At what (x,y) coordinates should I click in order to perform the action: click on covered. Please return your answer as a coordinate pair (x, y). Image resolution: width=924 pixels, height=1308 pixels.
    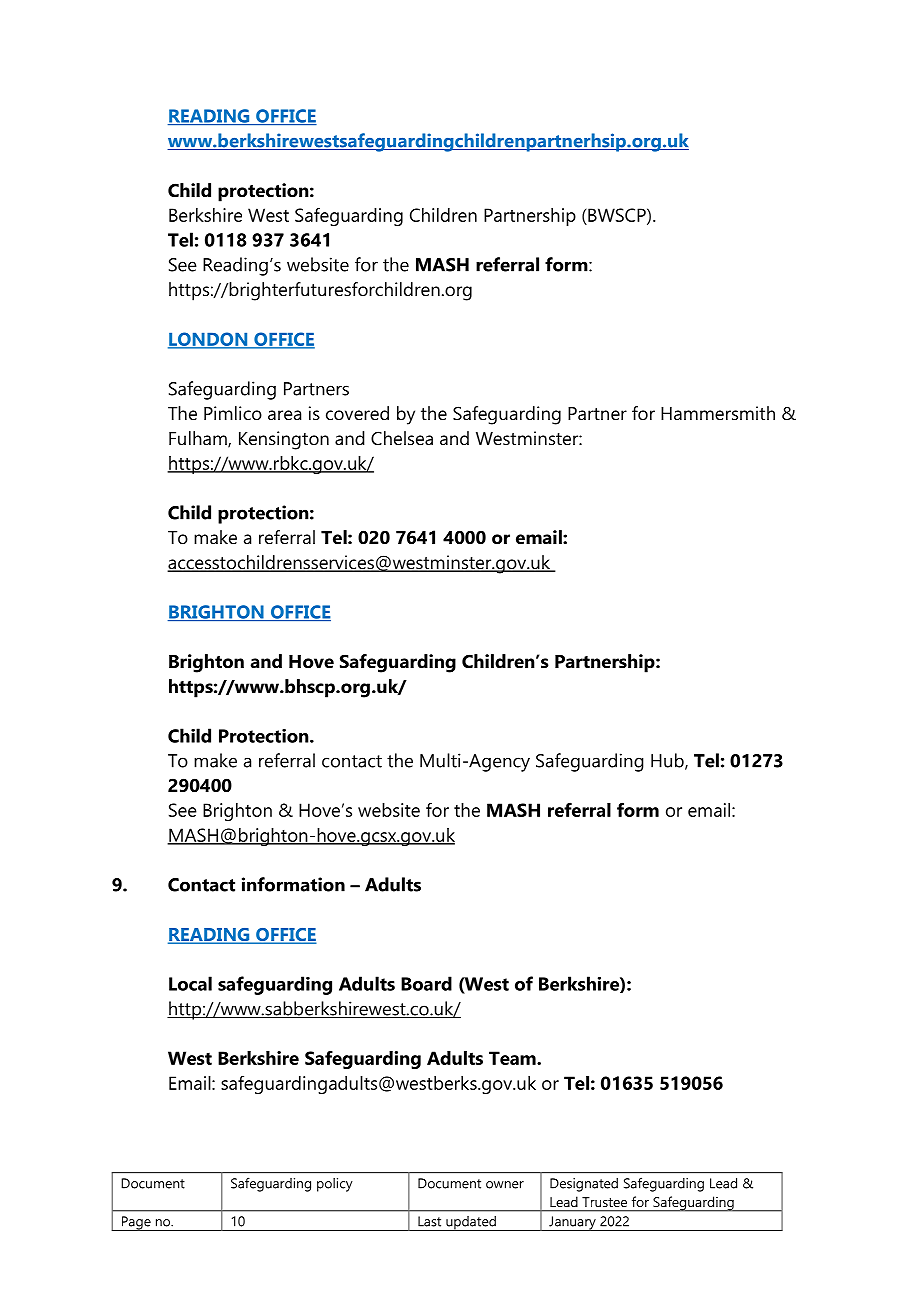
    Looking at the image, I should click on (357, 413).
